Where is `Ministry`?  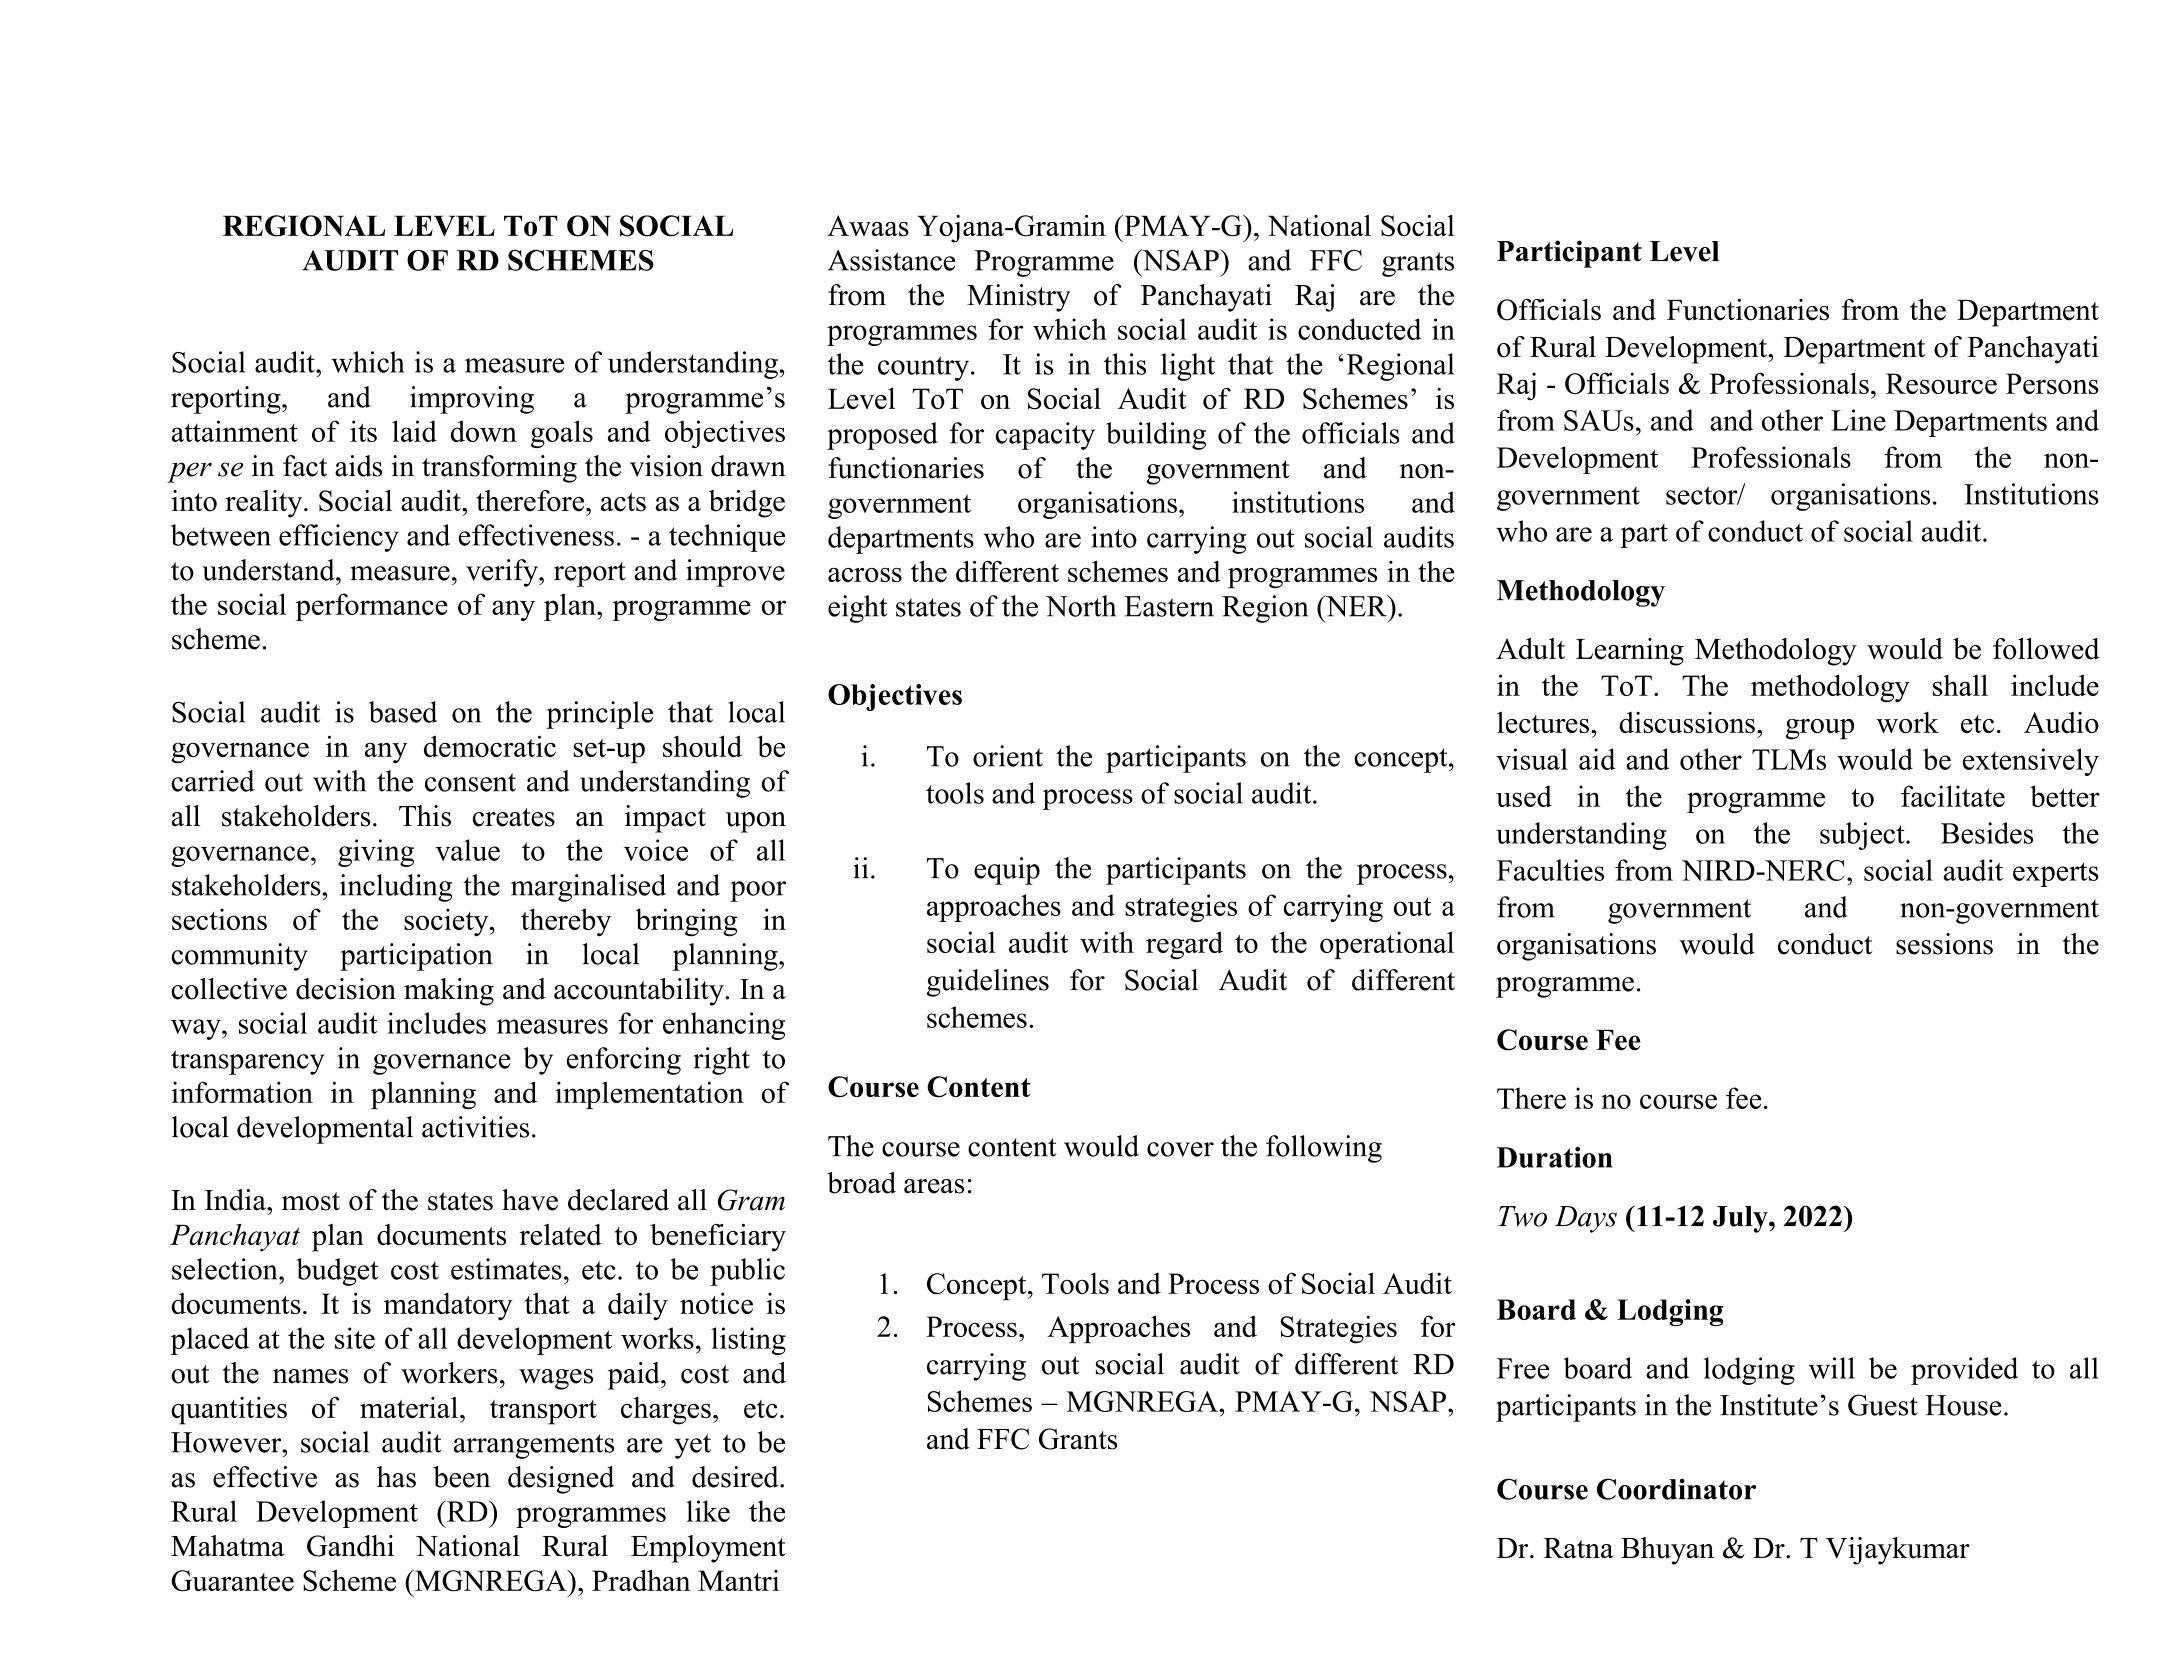 Ministry is located at coordinates (1019, 298).
